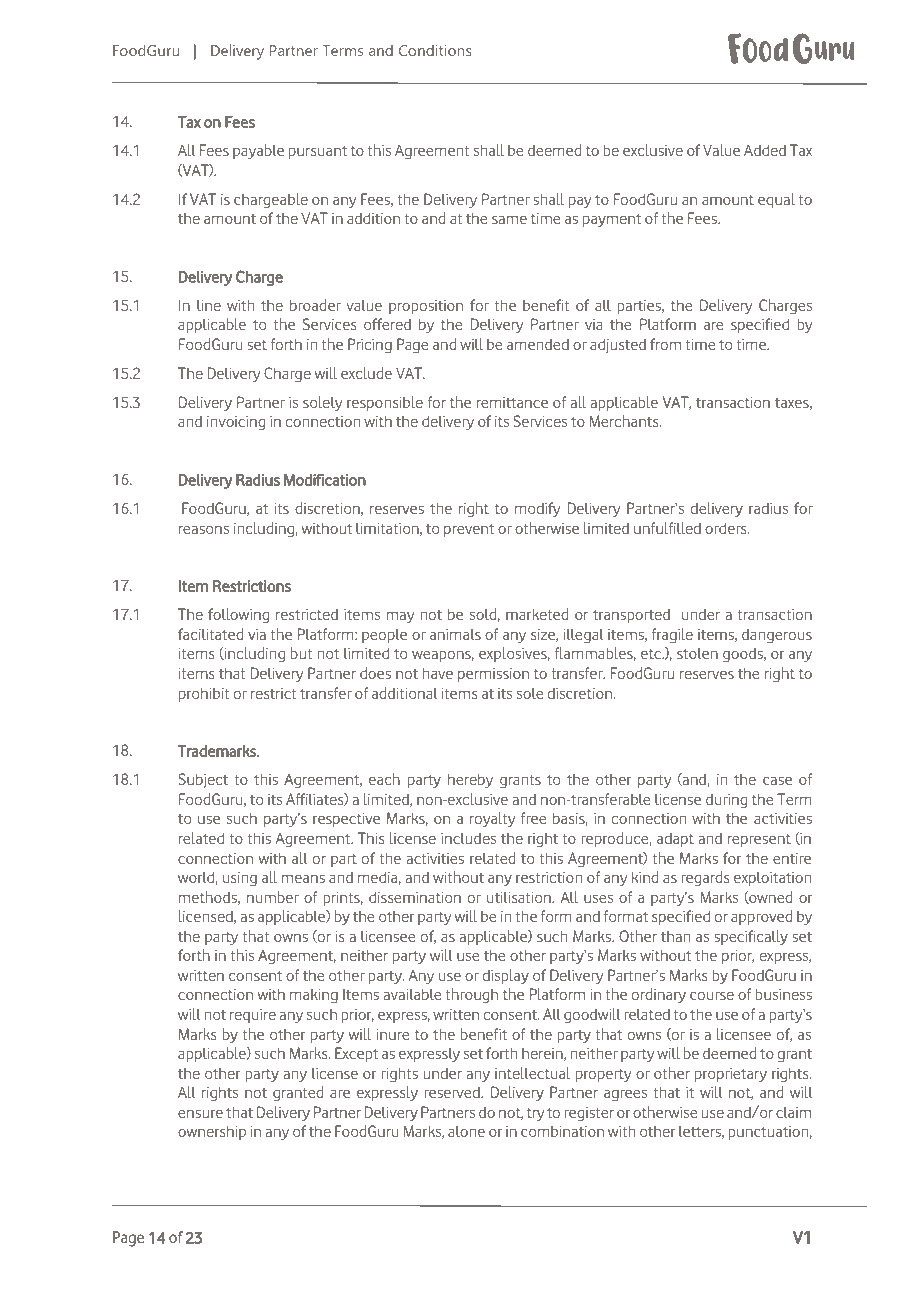 Image resolution: width=924 pixels, height=1308 pixels. I want to click on during, so click(726, 801).
